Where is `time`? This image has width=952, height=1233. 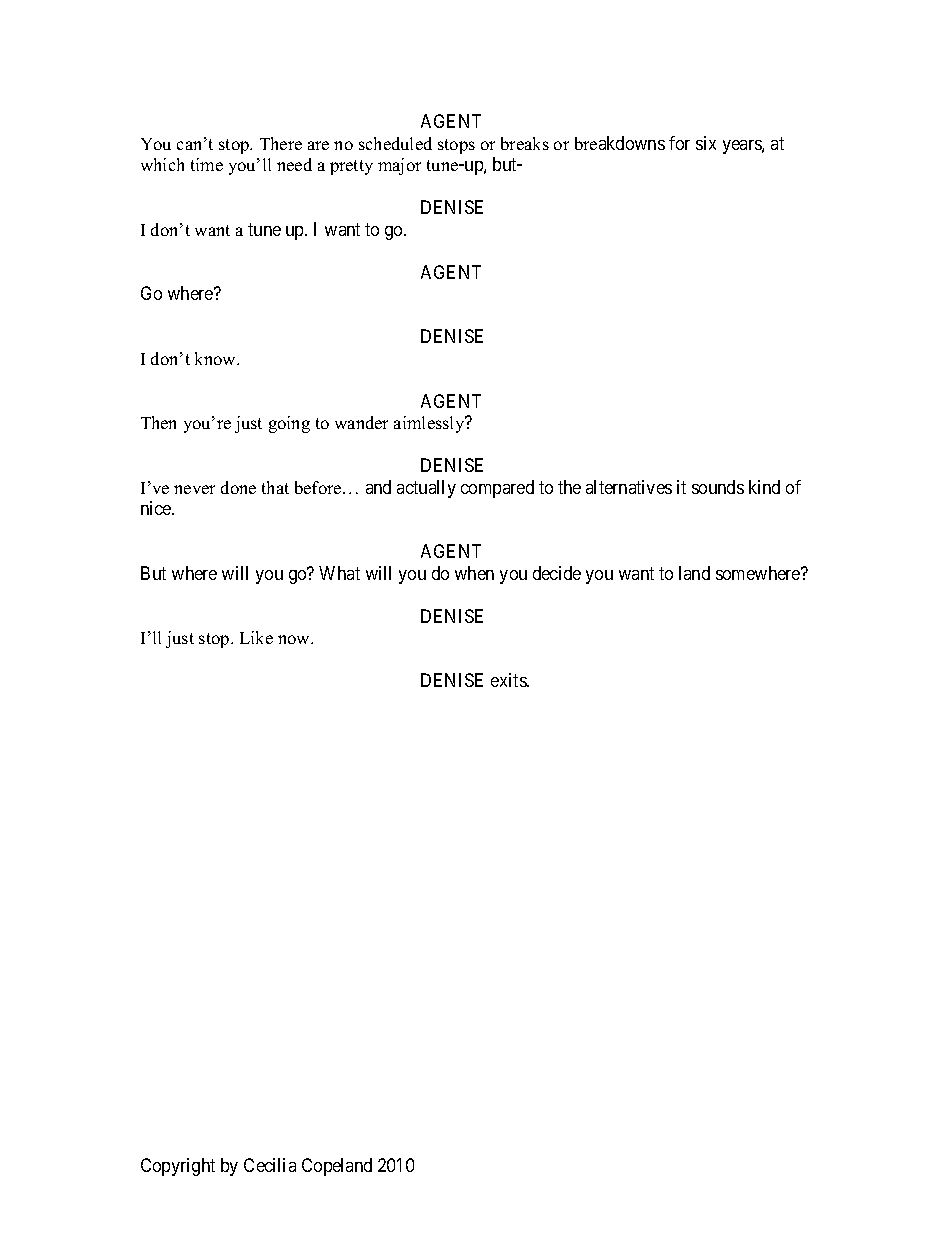
time is located at coordinates (207, 164).
